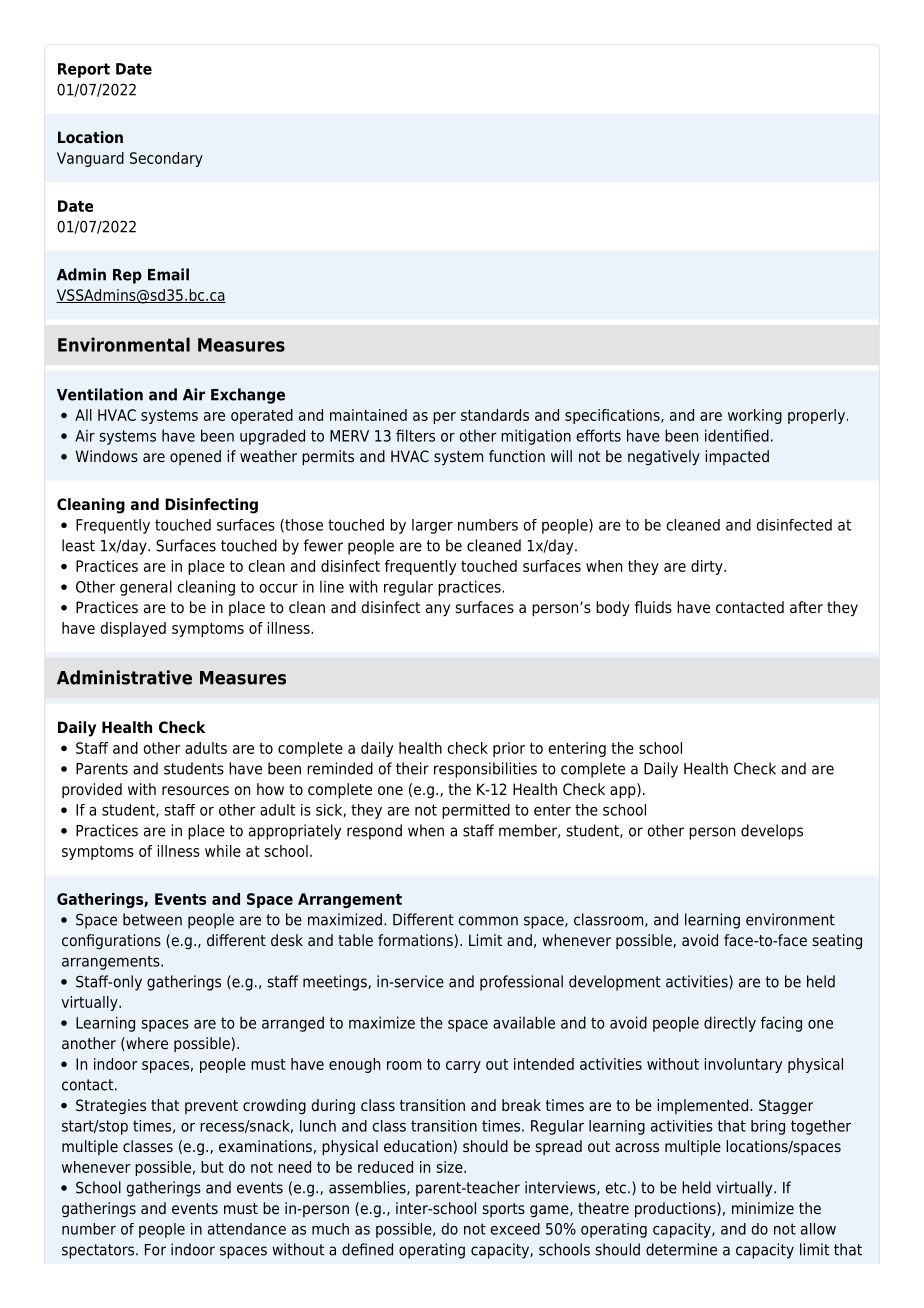 This page has width=924, height=1308. What do you see at coordinates (133, 629) in the page?
I see `displayed` at bounding box center [133, 629].
